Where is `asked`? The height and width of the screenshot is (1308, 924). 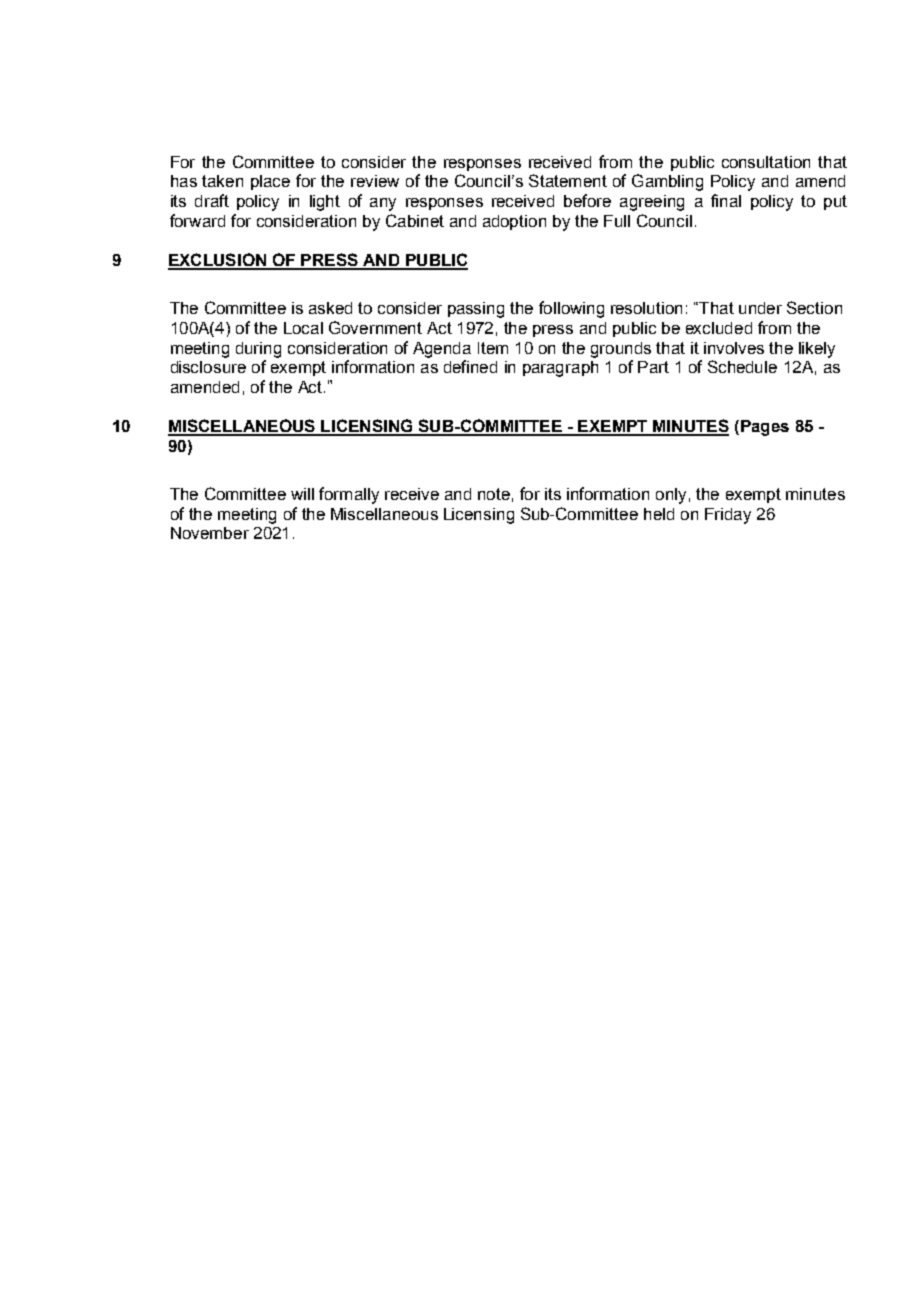
asked is located at coordinates (330, 308).
